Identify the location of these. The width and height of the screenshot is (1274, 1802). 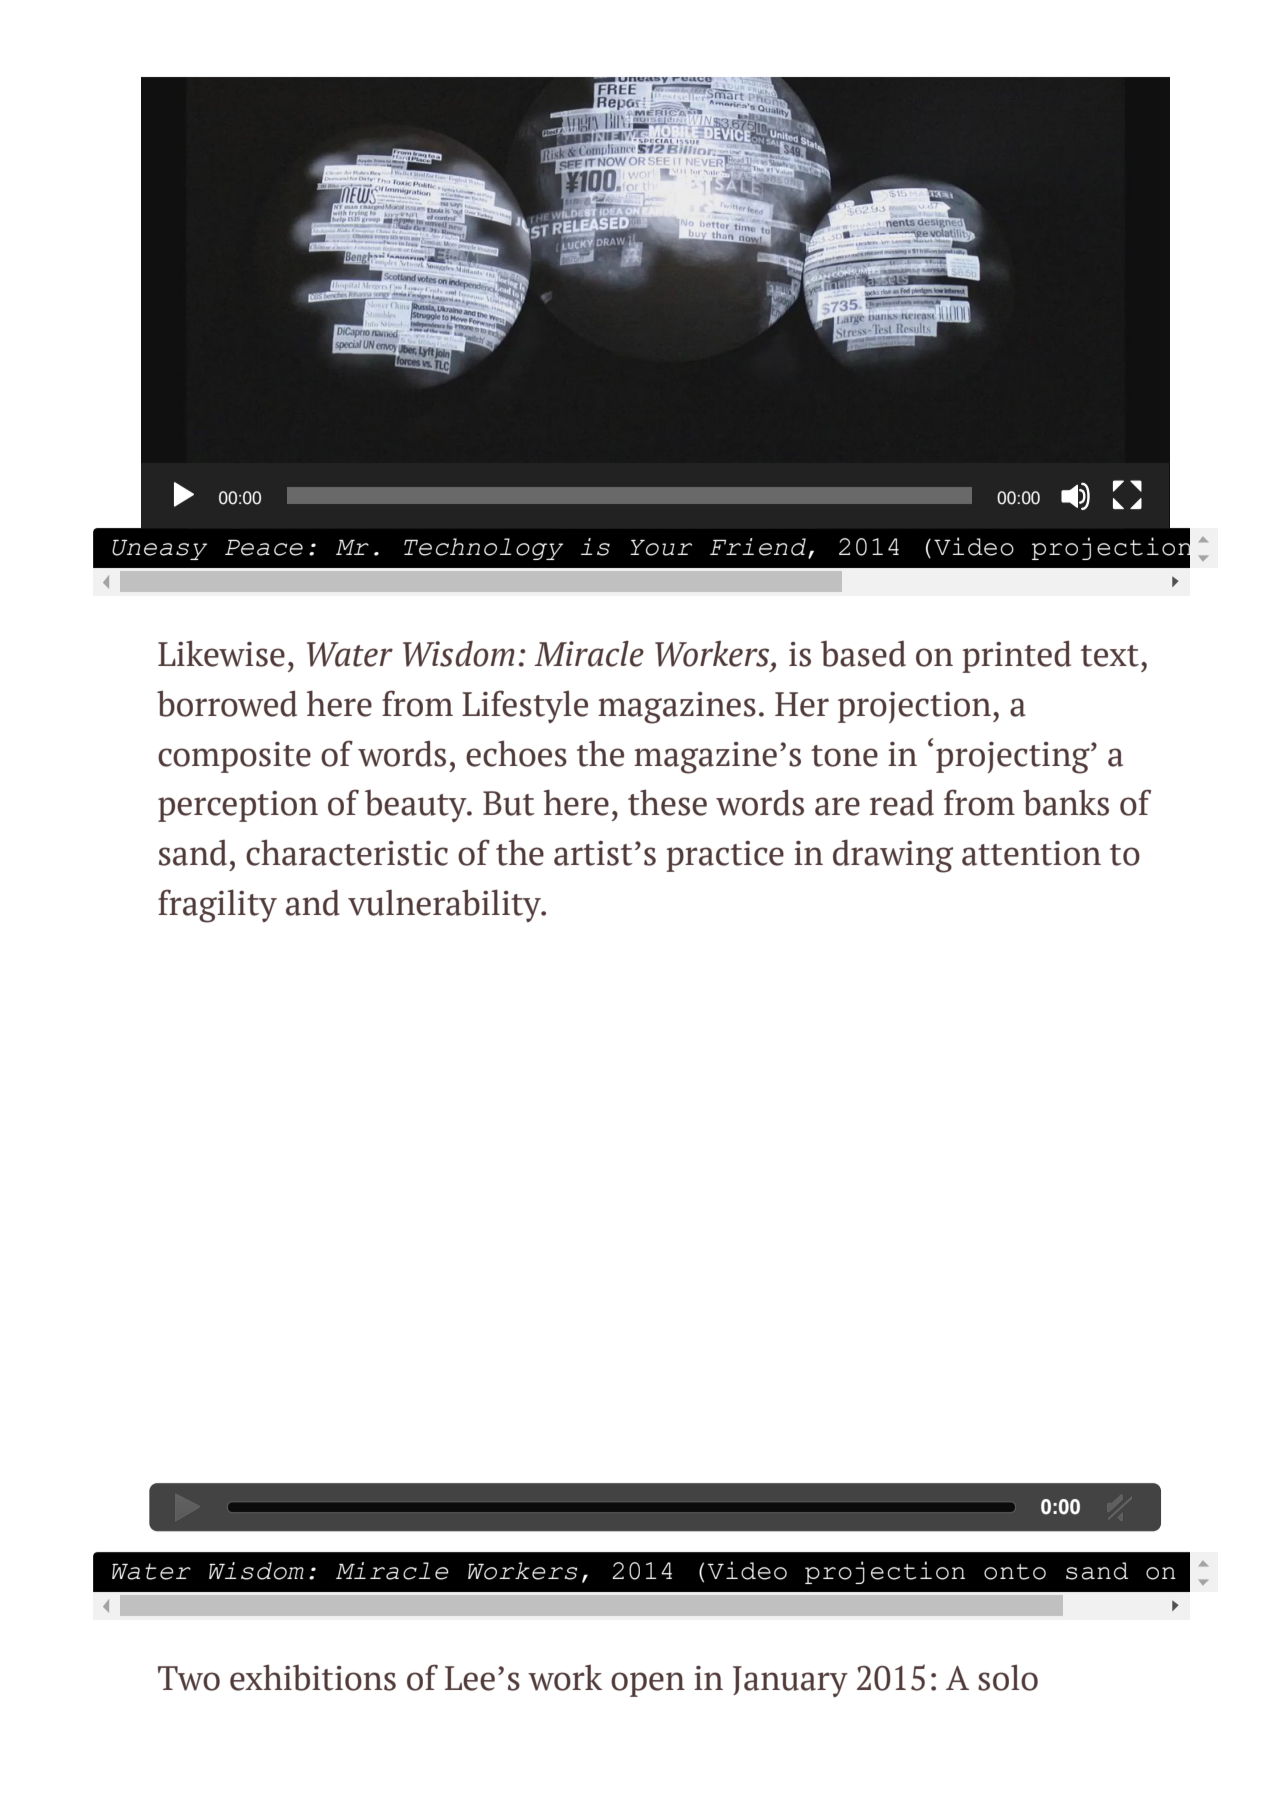
(667, 802).
